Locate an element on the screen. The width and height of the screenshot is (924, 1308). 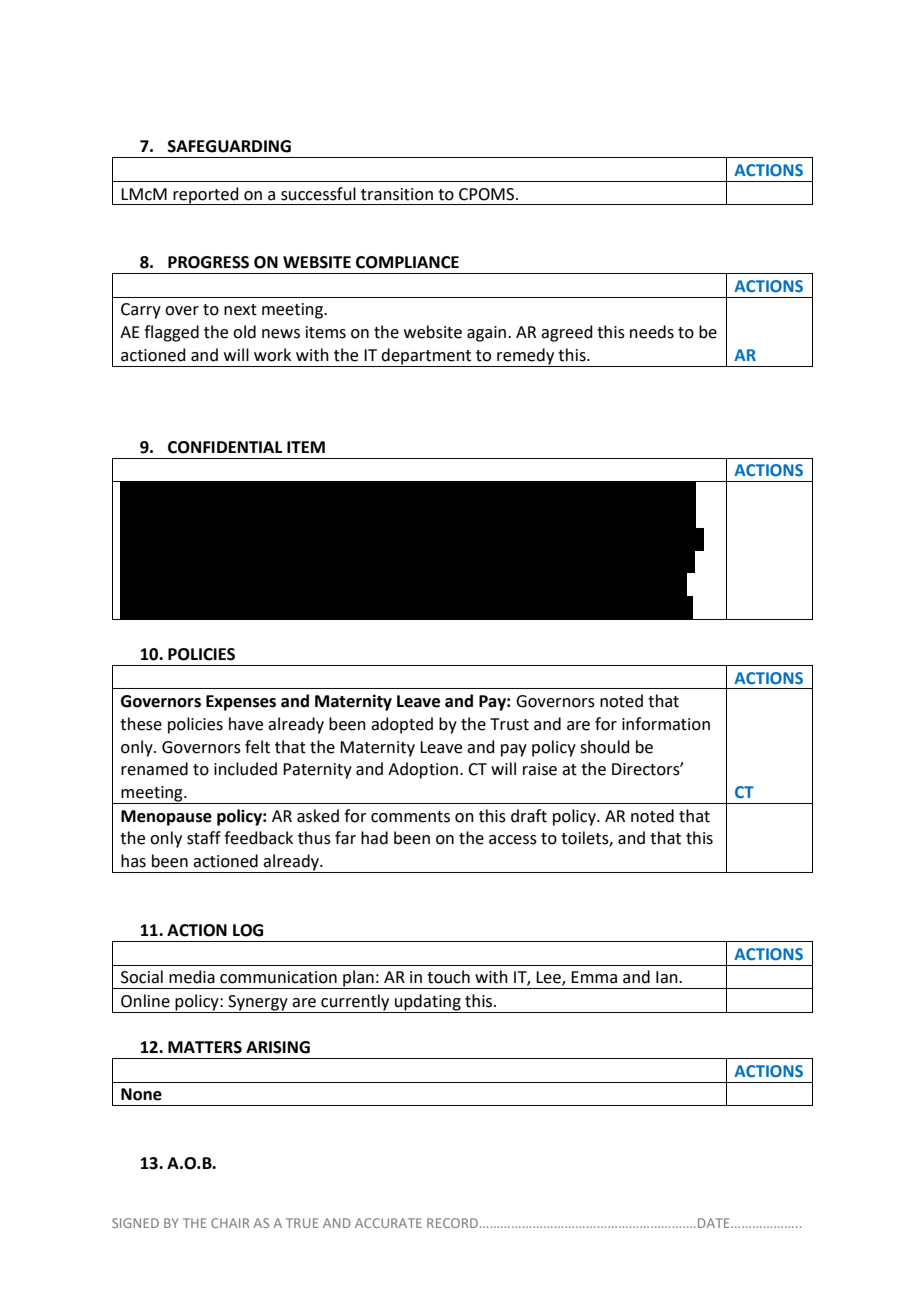
needs is located at coordinates (652, 332).
